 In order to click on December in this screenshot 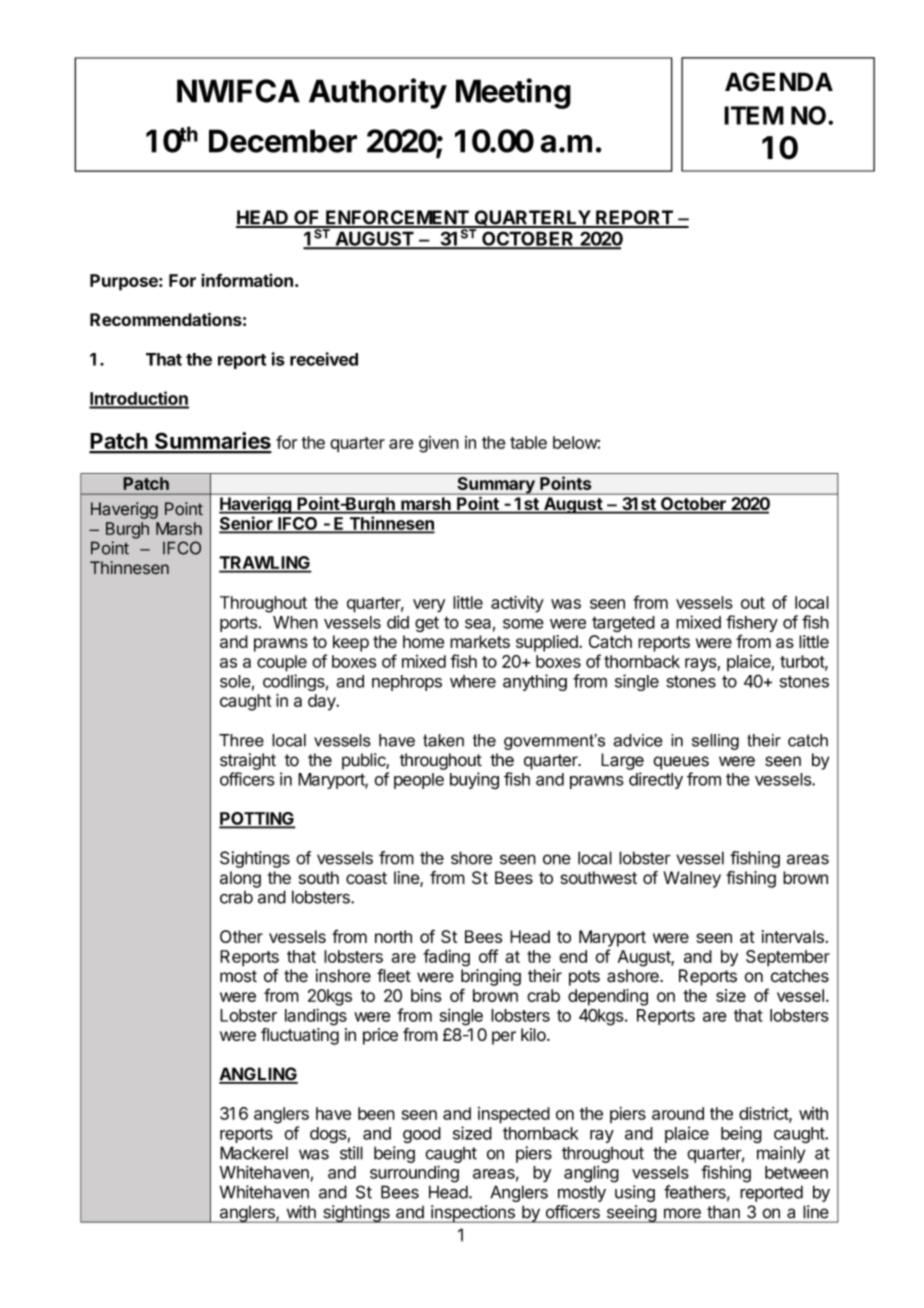, I will do `click(283, 141)`.
